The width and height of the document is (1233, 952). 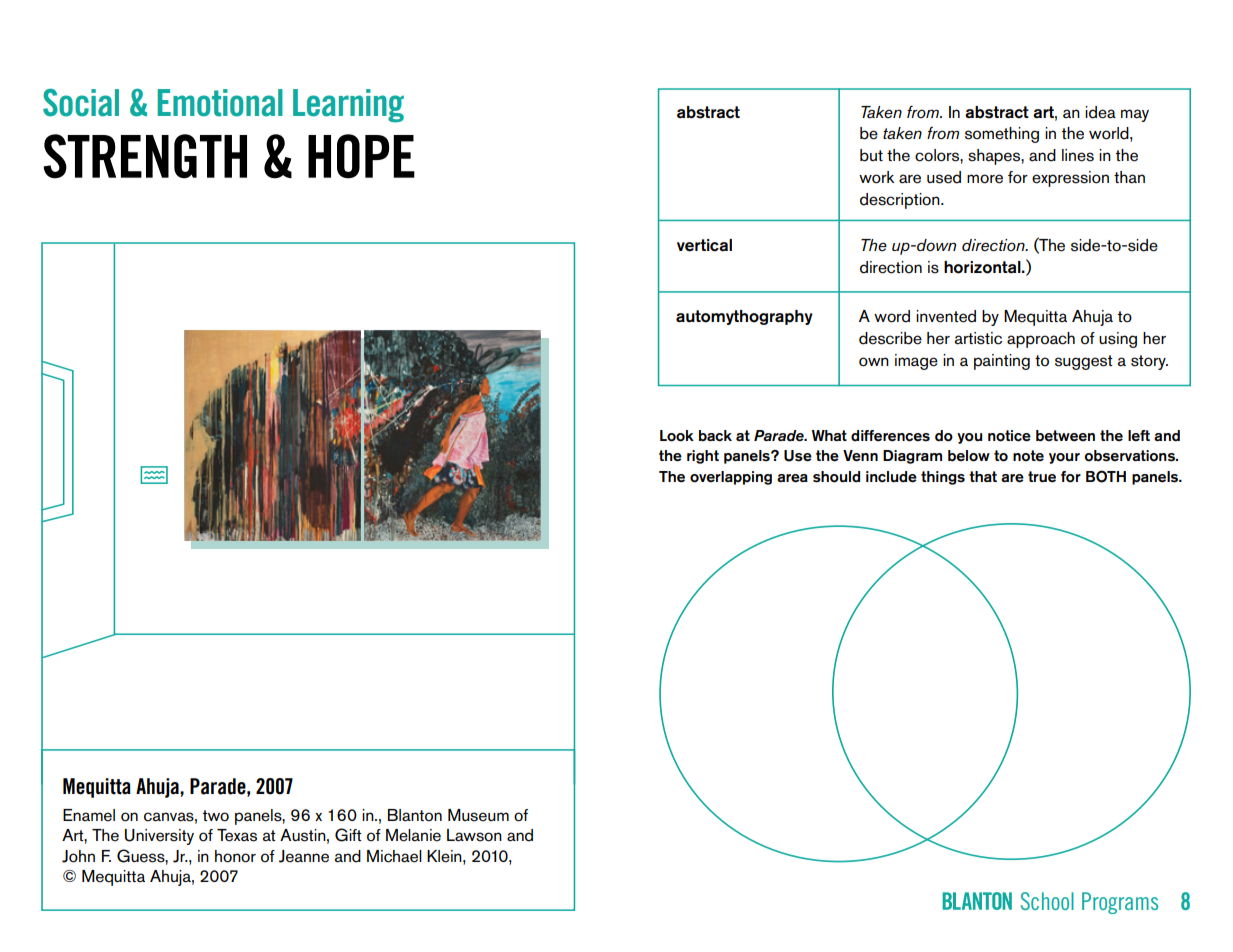 What do you see at coordinates (1047, 901) in the document?
I see `School` at bounding box center [1047, 901].
